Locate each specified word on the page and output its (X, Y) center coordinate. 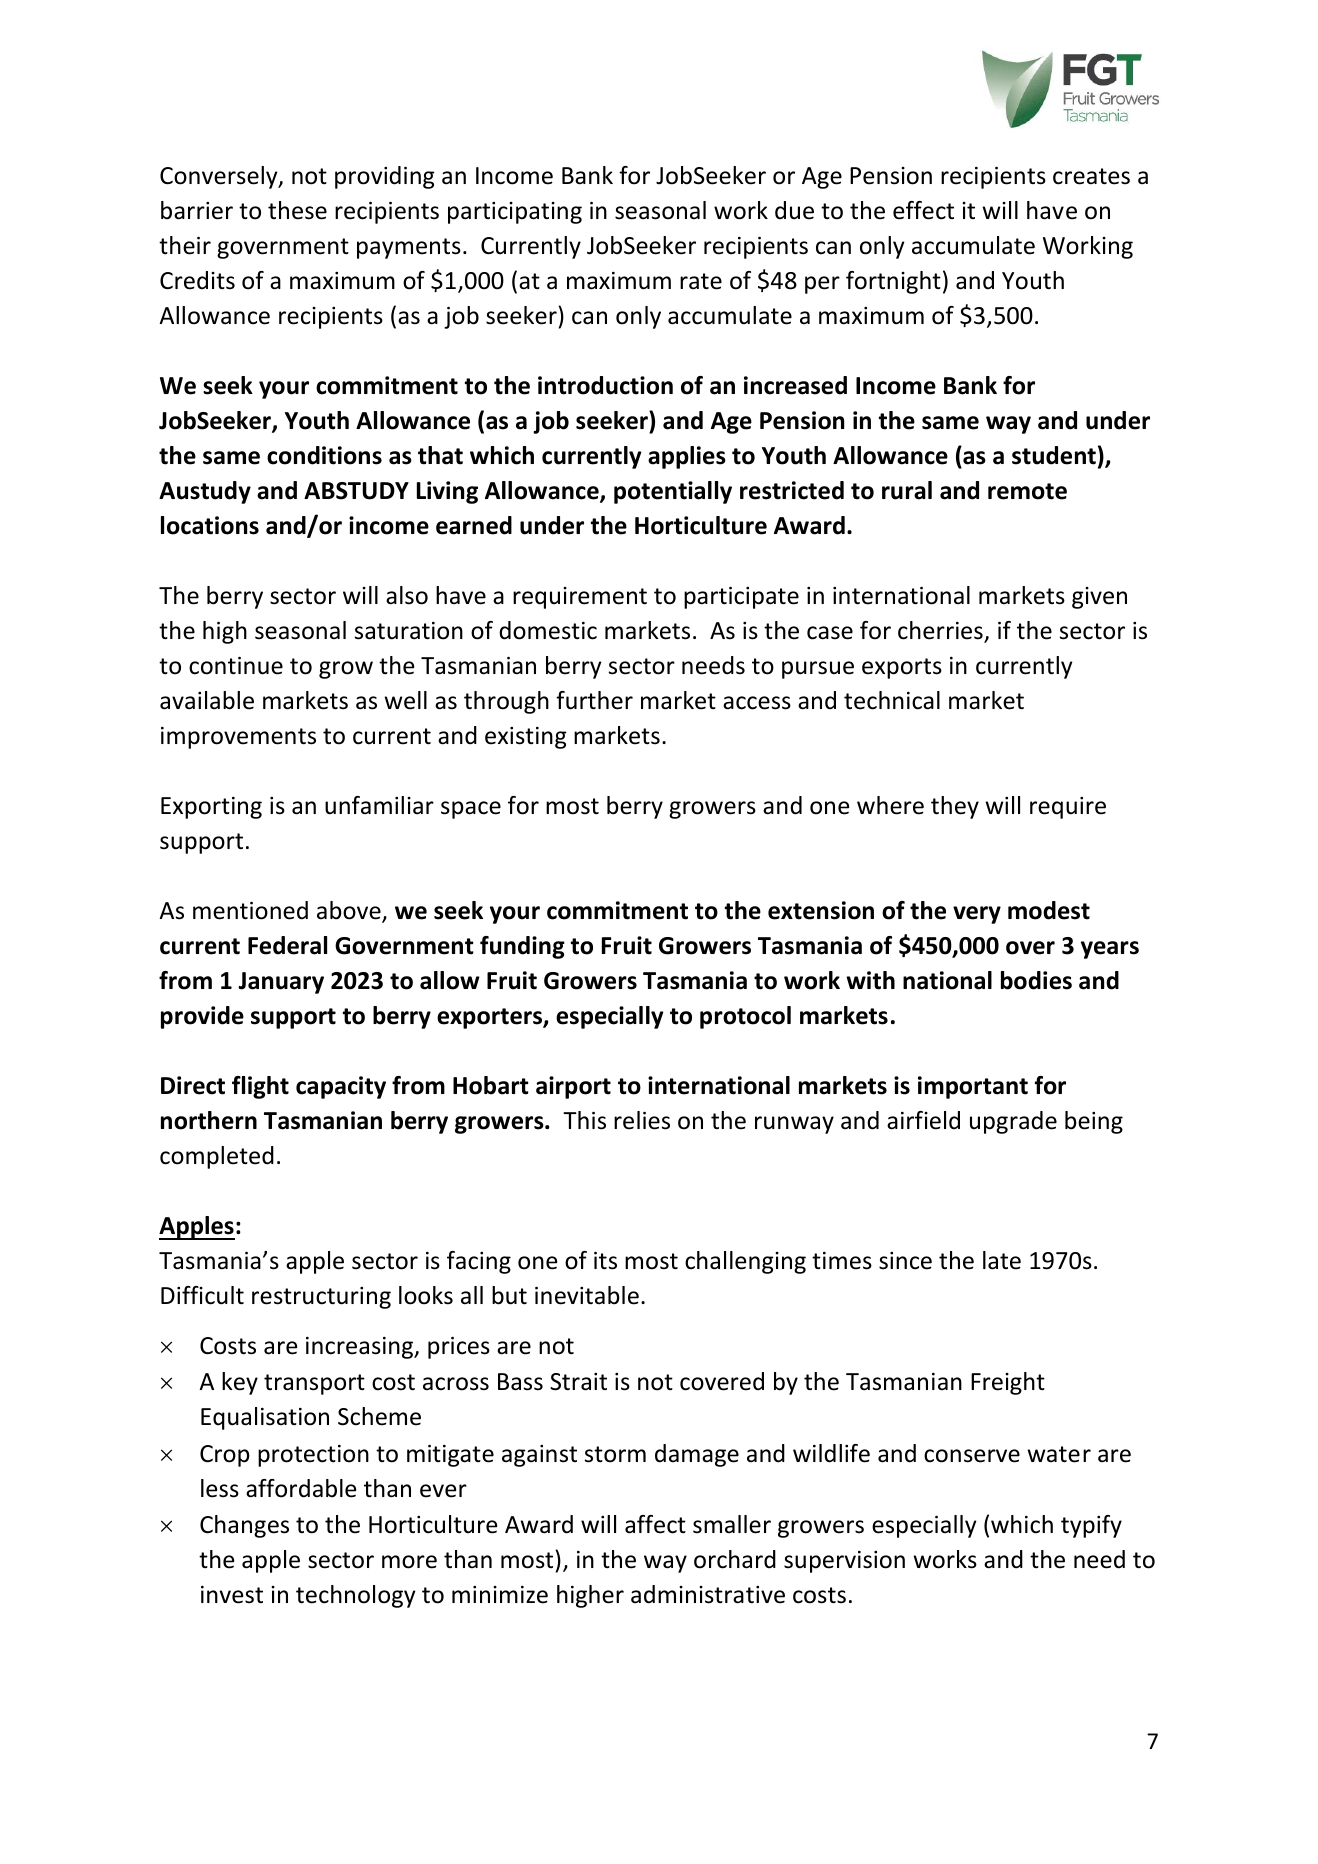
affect (655, 1524)
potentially (673, 492)
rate (701, 281)
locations (210, 525)
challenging (745, 1262)
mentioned (250, 910)
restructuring (321, 1298)
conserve (972, 1456)
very (977, 915)
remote (1027, 491)
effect (923, 210)
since (905, 1261)
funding (522, 947)
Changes (244, 1526)
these (297, 210)
